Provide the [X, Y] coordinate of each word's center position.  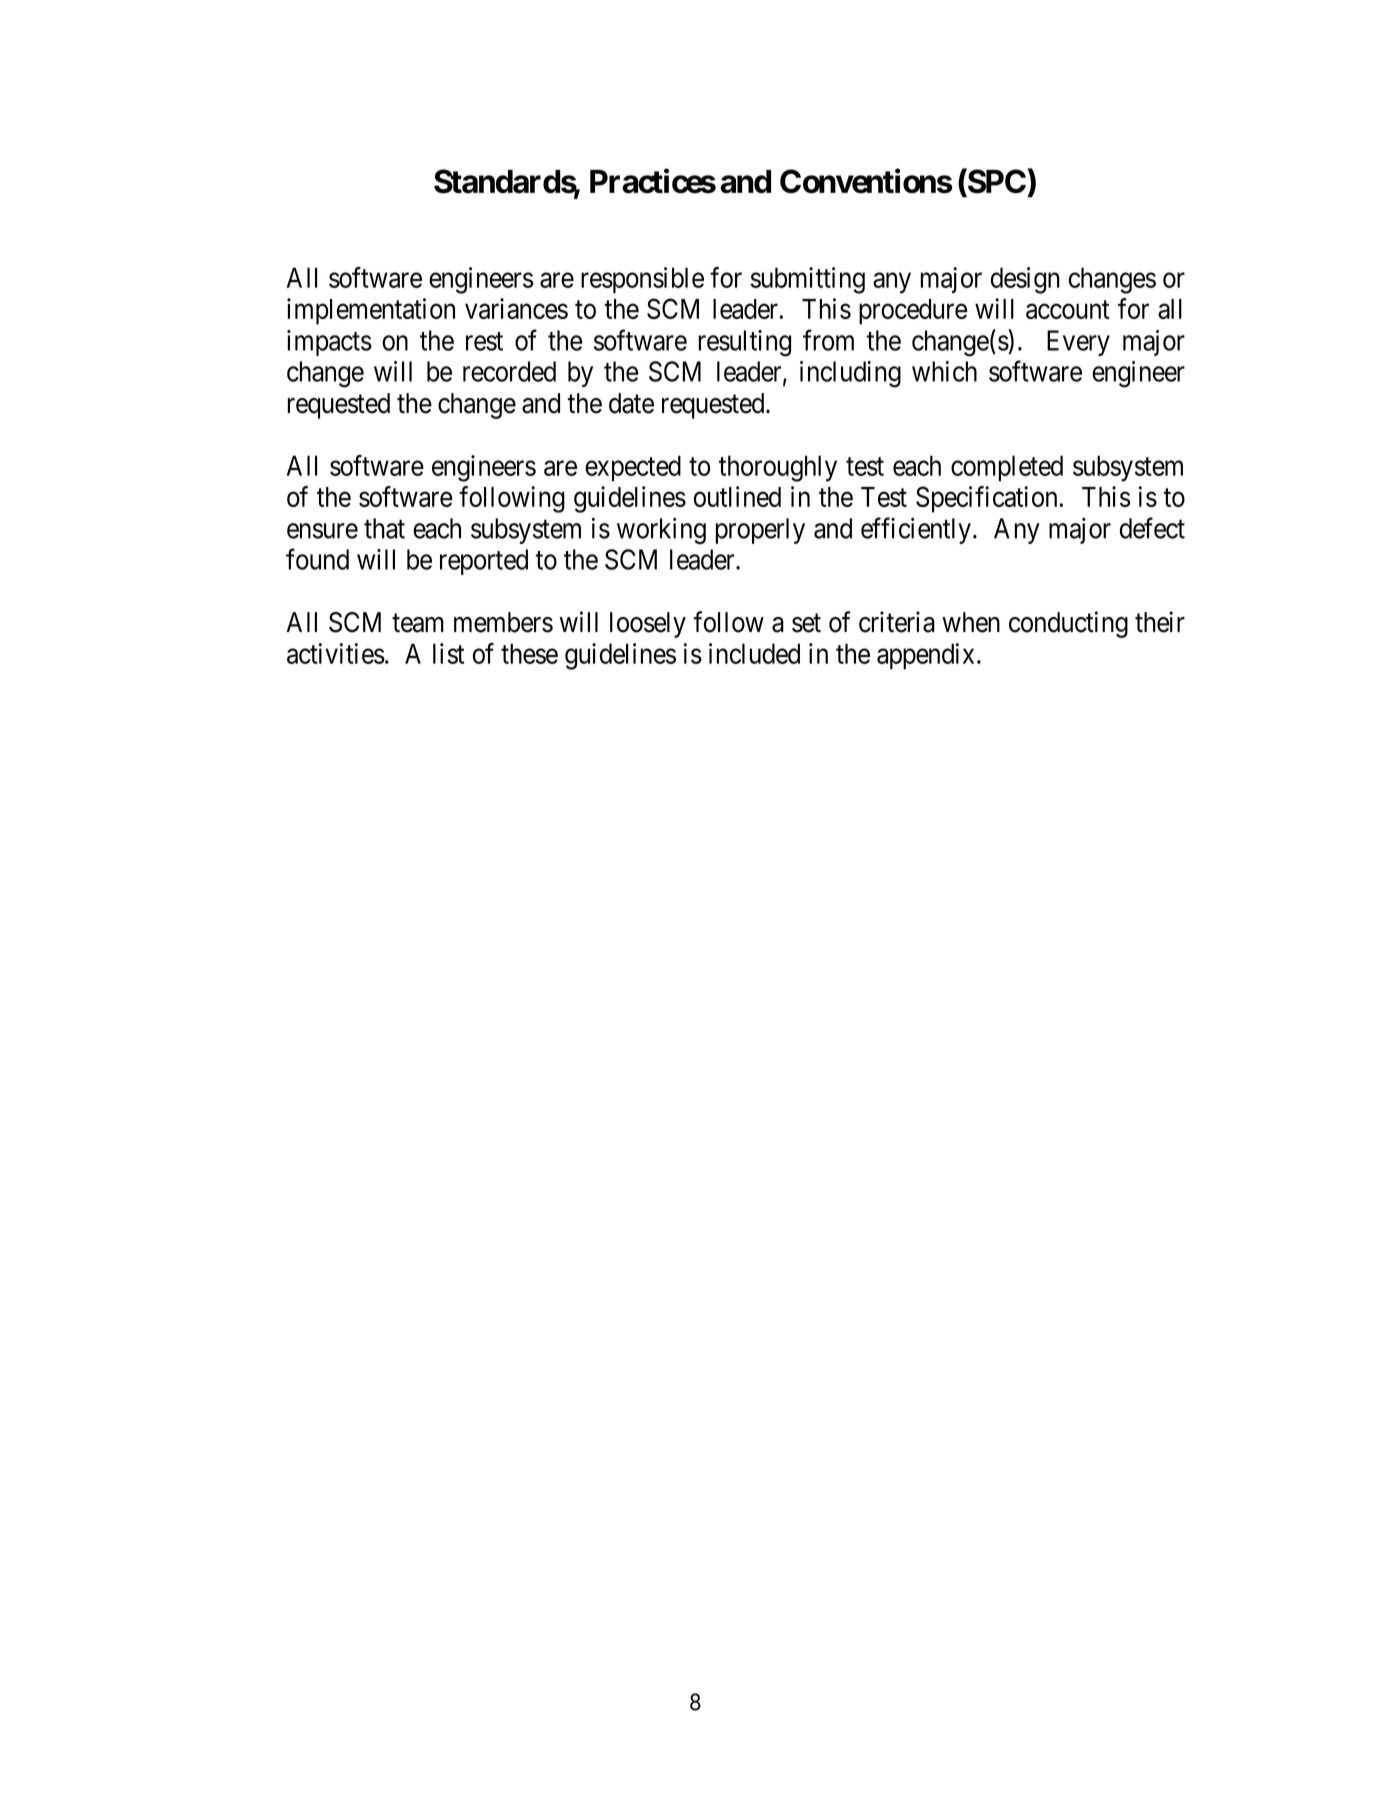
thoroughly [778, 468]
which [944, 371]
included [754, 653]
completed [1007, 468]
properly [760, 531]
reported [484, 562]
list [448, 653]
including [850, 374]
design [1025, 280]
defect [1152, 528]
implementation [371, 311]
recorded [509, 371]
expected [633, 468]
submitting [807, 280]
